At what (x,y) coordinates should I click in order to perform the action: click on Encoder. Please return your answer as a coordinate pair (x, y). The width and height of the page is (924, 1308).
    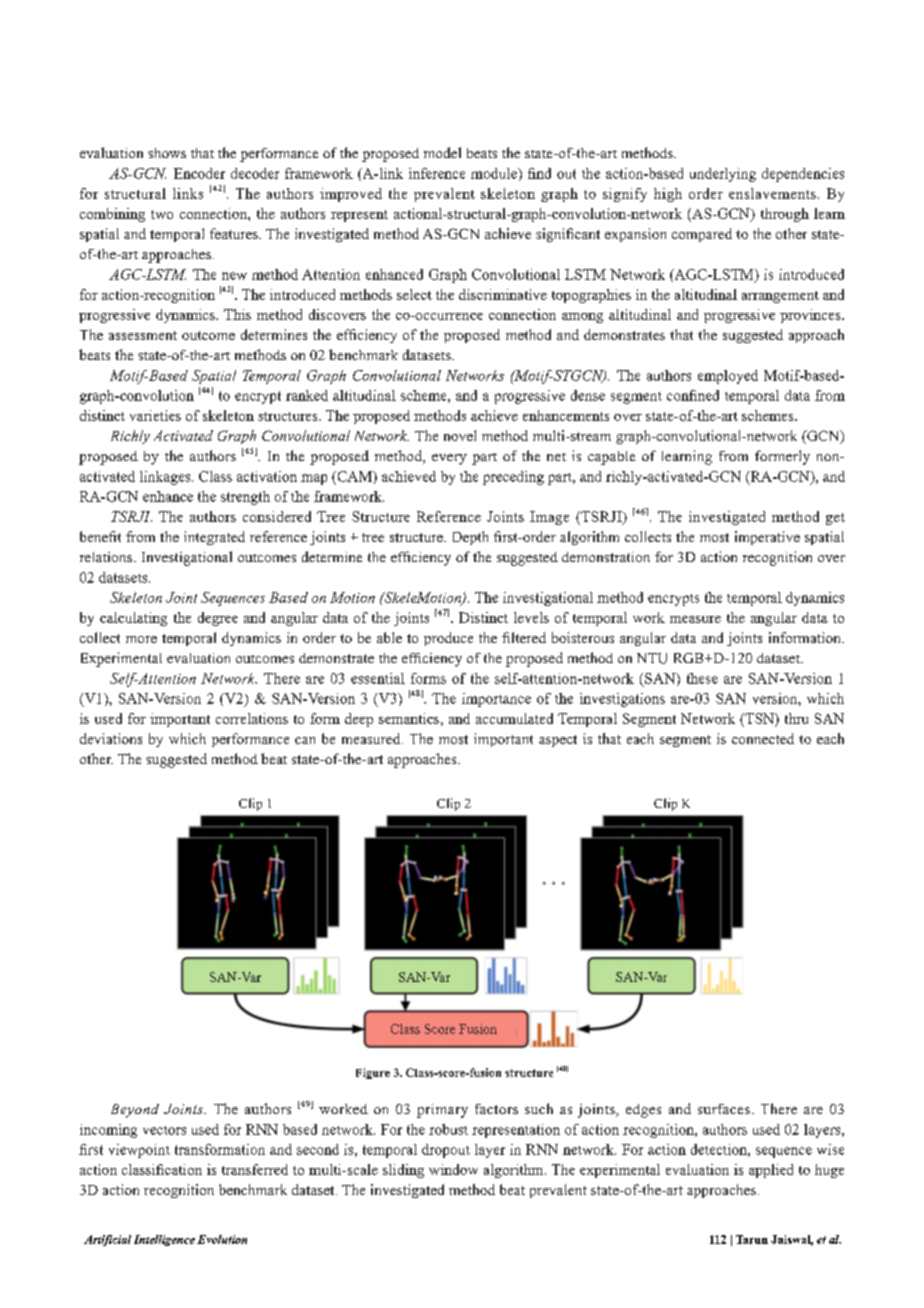
    Looking at the image, I should click on (199, 173).
